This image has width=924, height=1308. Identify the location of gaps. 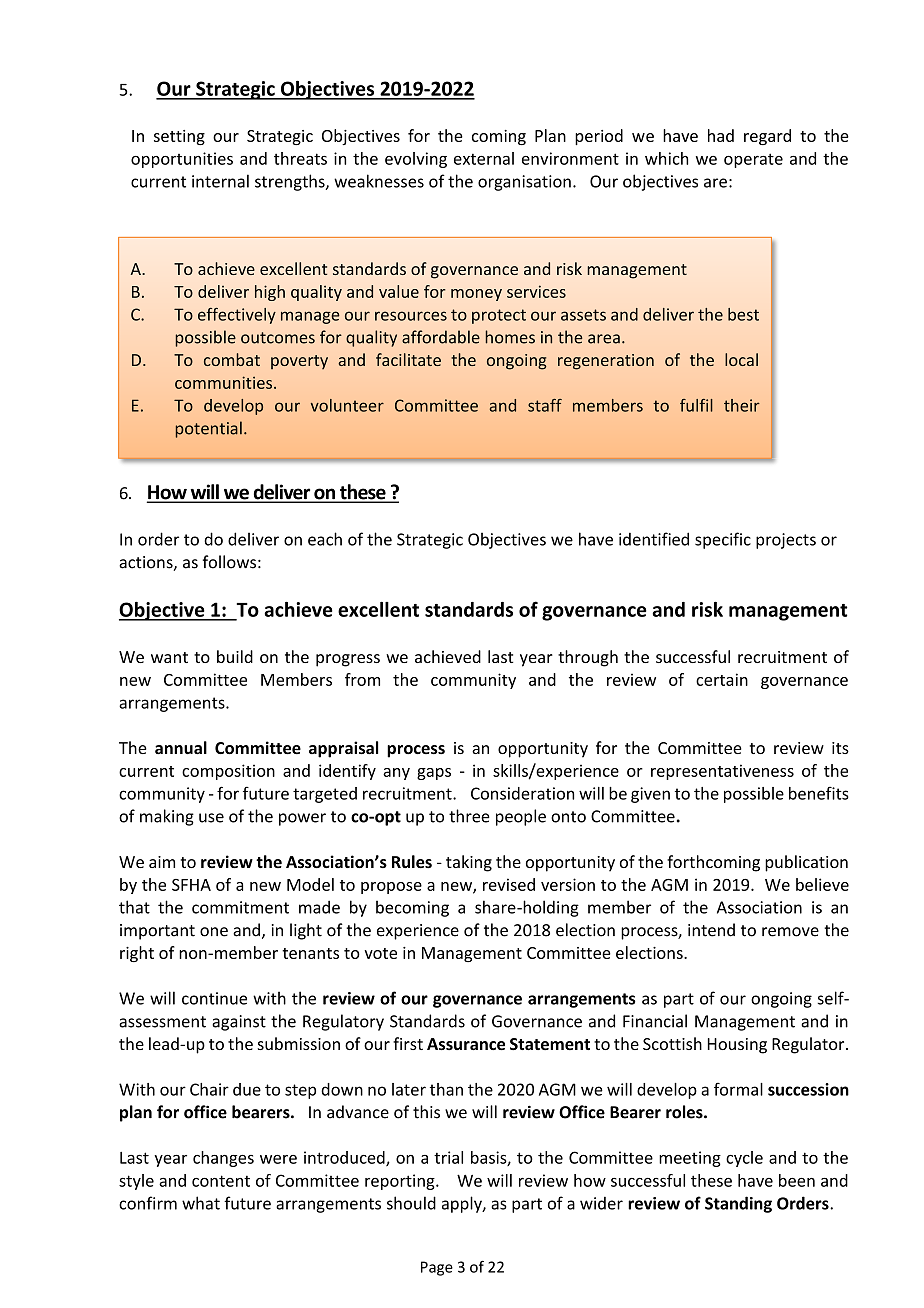
(434, 774).
